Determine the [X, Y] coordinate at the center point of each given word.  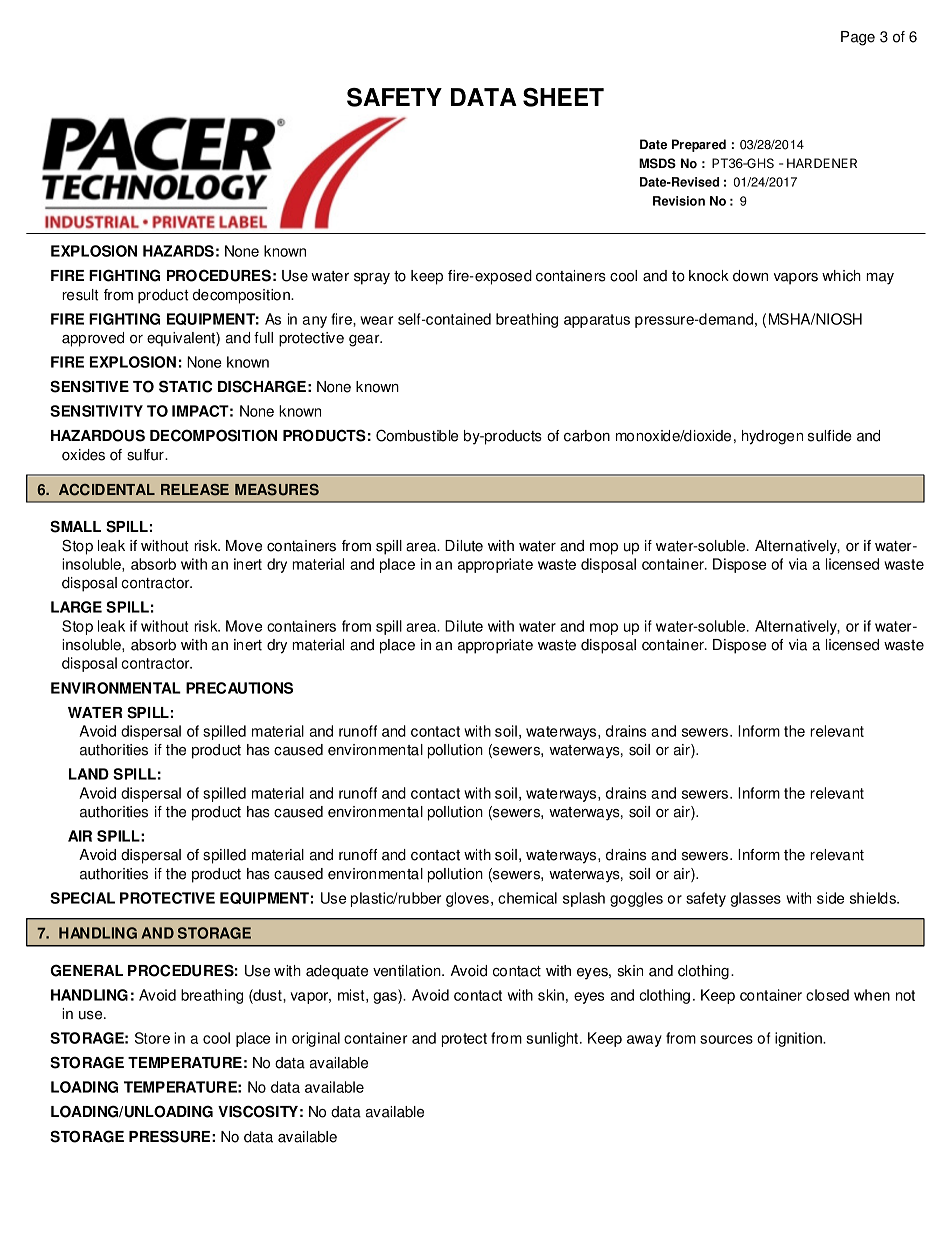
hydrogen [772, 437]
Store [152, 1038]
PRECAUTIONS [239, 688]
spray [372, 279]
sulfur [146, 455]
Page [858, 38]
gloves [467, 899]
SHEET [563, 97]
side [830, 898]
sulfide [830, 436]
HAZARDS [178, 251]
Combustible [417, 435]
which [841, 276]
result [80, 295]
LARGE [76, 607]
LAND [89, 774]
